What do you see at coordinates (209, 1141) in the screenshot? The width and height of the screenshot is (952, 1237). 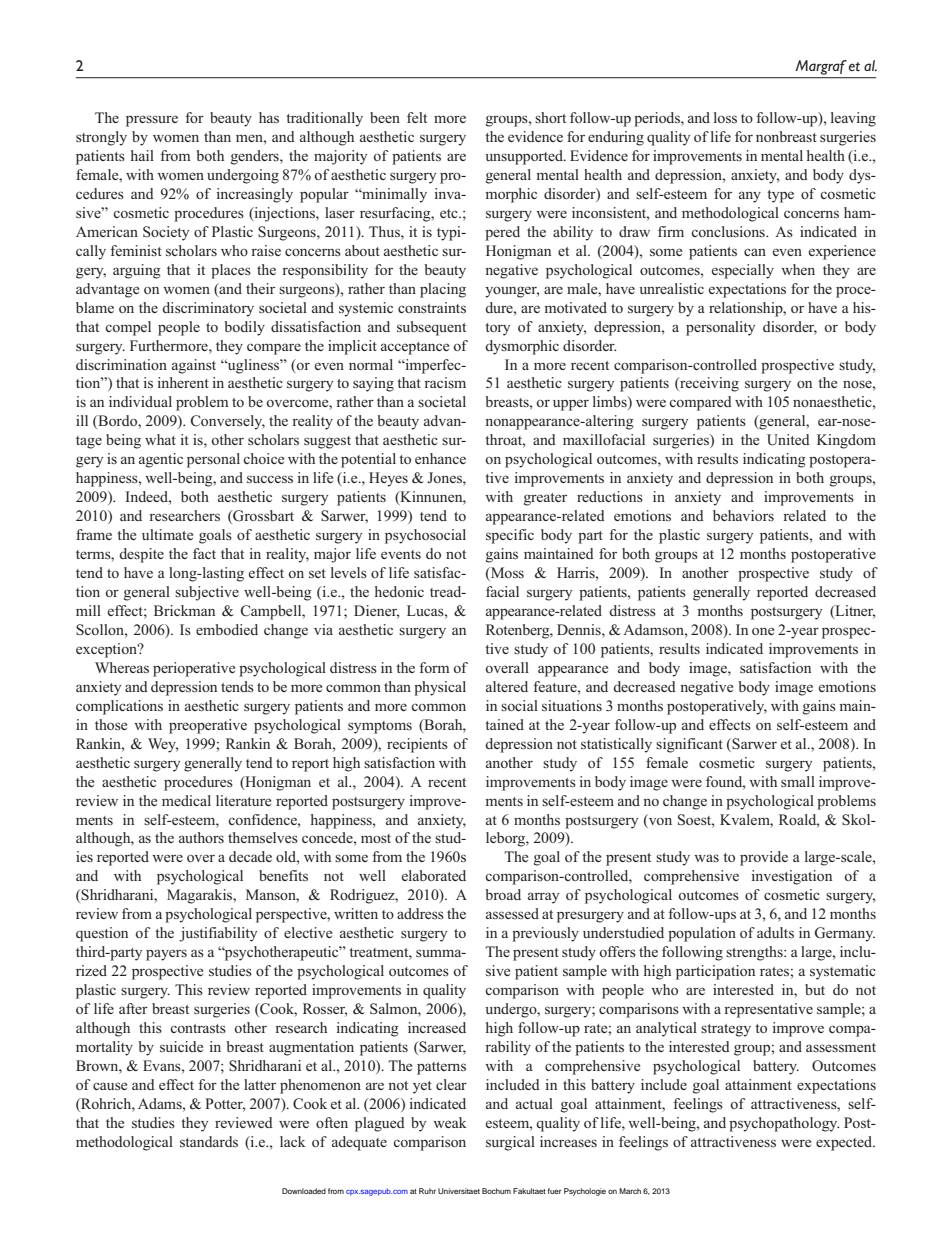 I see `standards` at bounding box center [209, 1141].
